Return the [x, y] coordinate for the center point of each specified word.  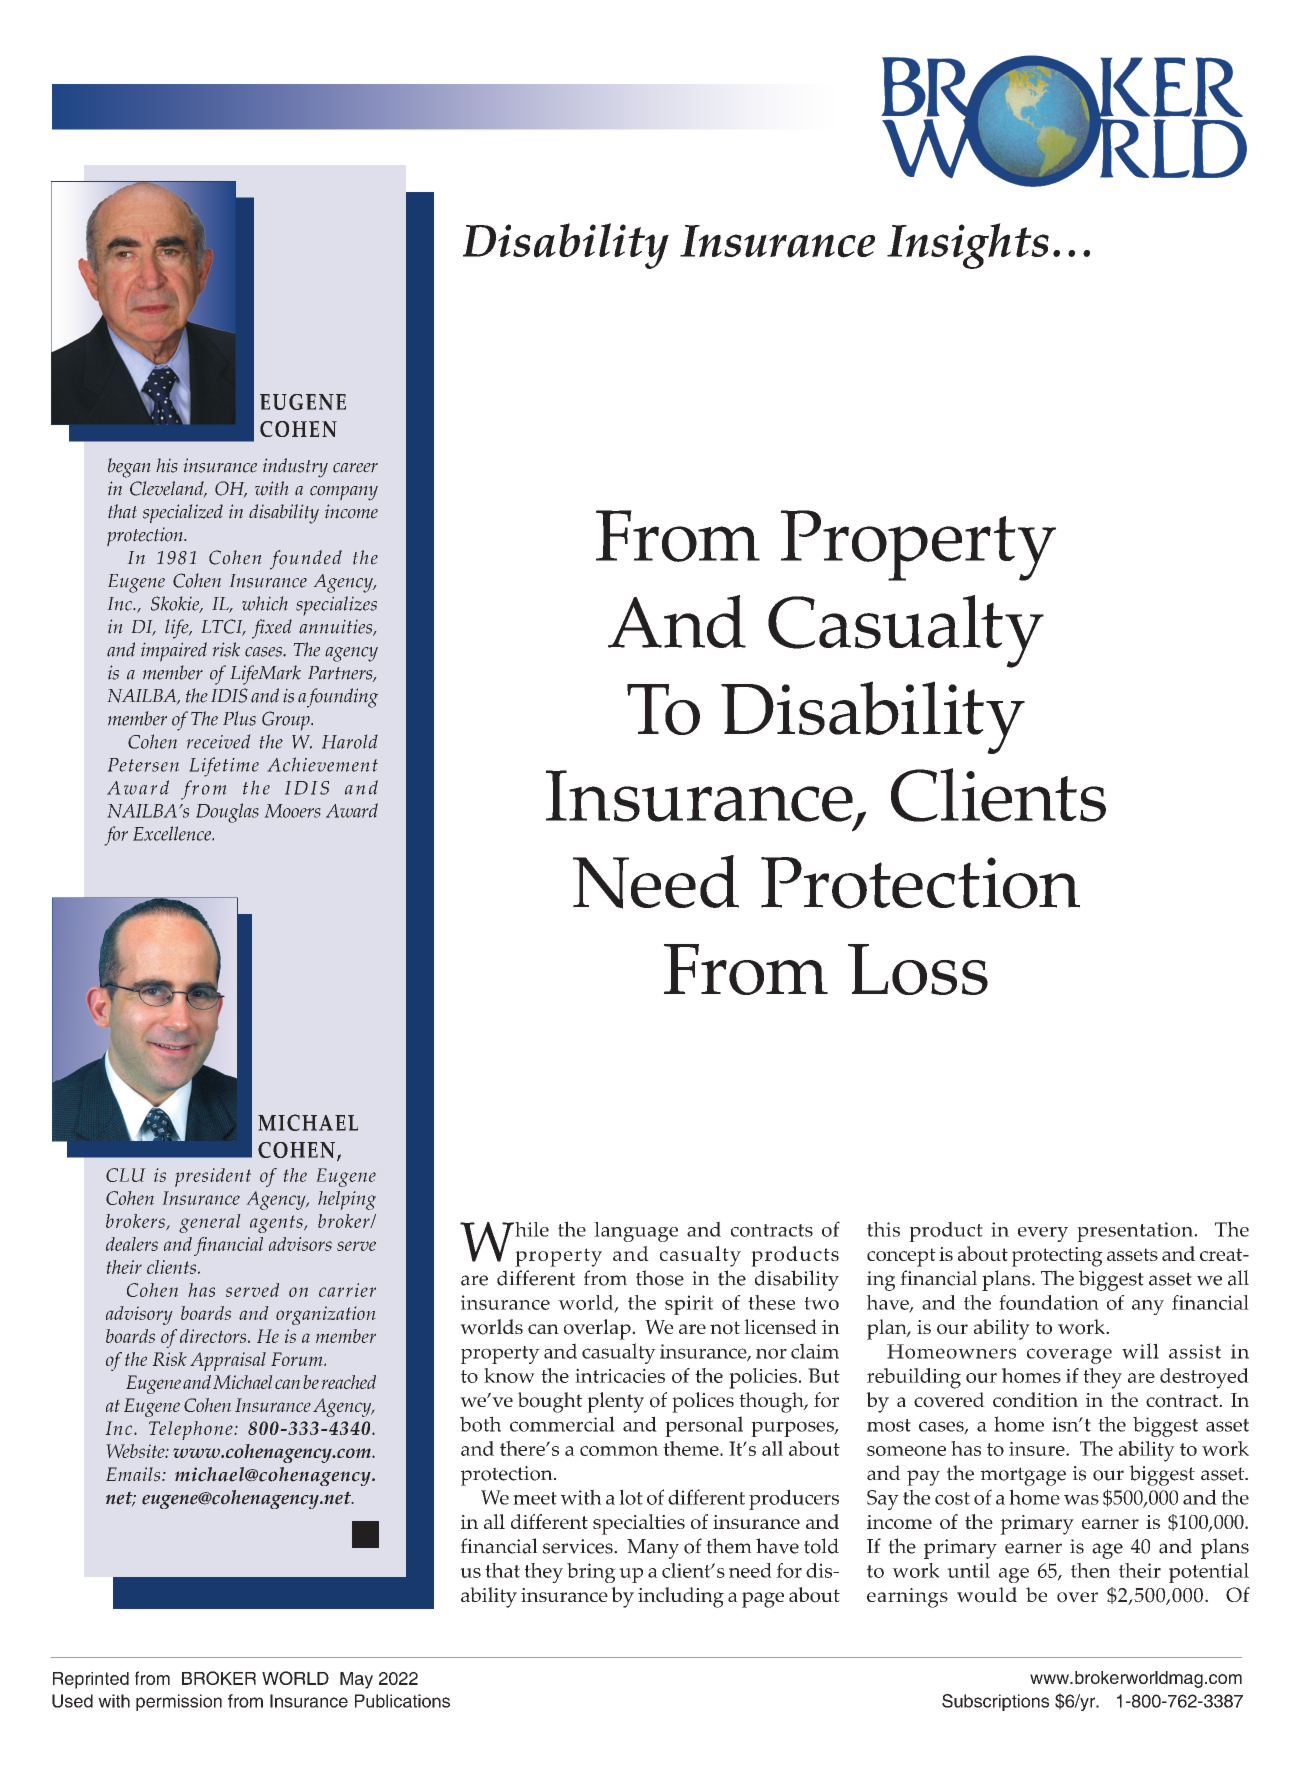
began [129, 468]
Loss [918, 969]
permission [179, 1702]
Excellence [173, 833]
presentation [1136, 1232]
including [681, 1597]
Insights [968, 246]
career [355, 468]
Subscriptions [995, 1702]
